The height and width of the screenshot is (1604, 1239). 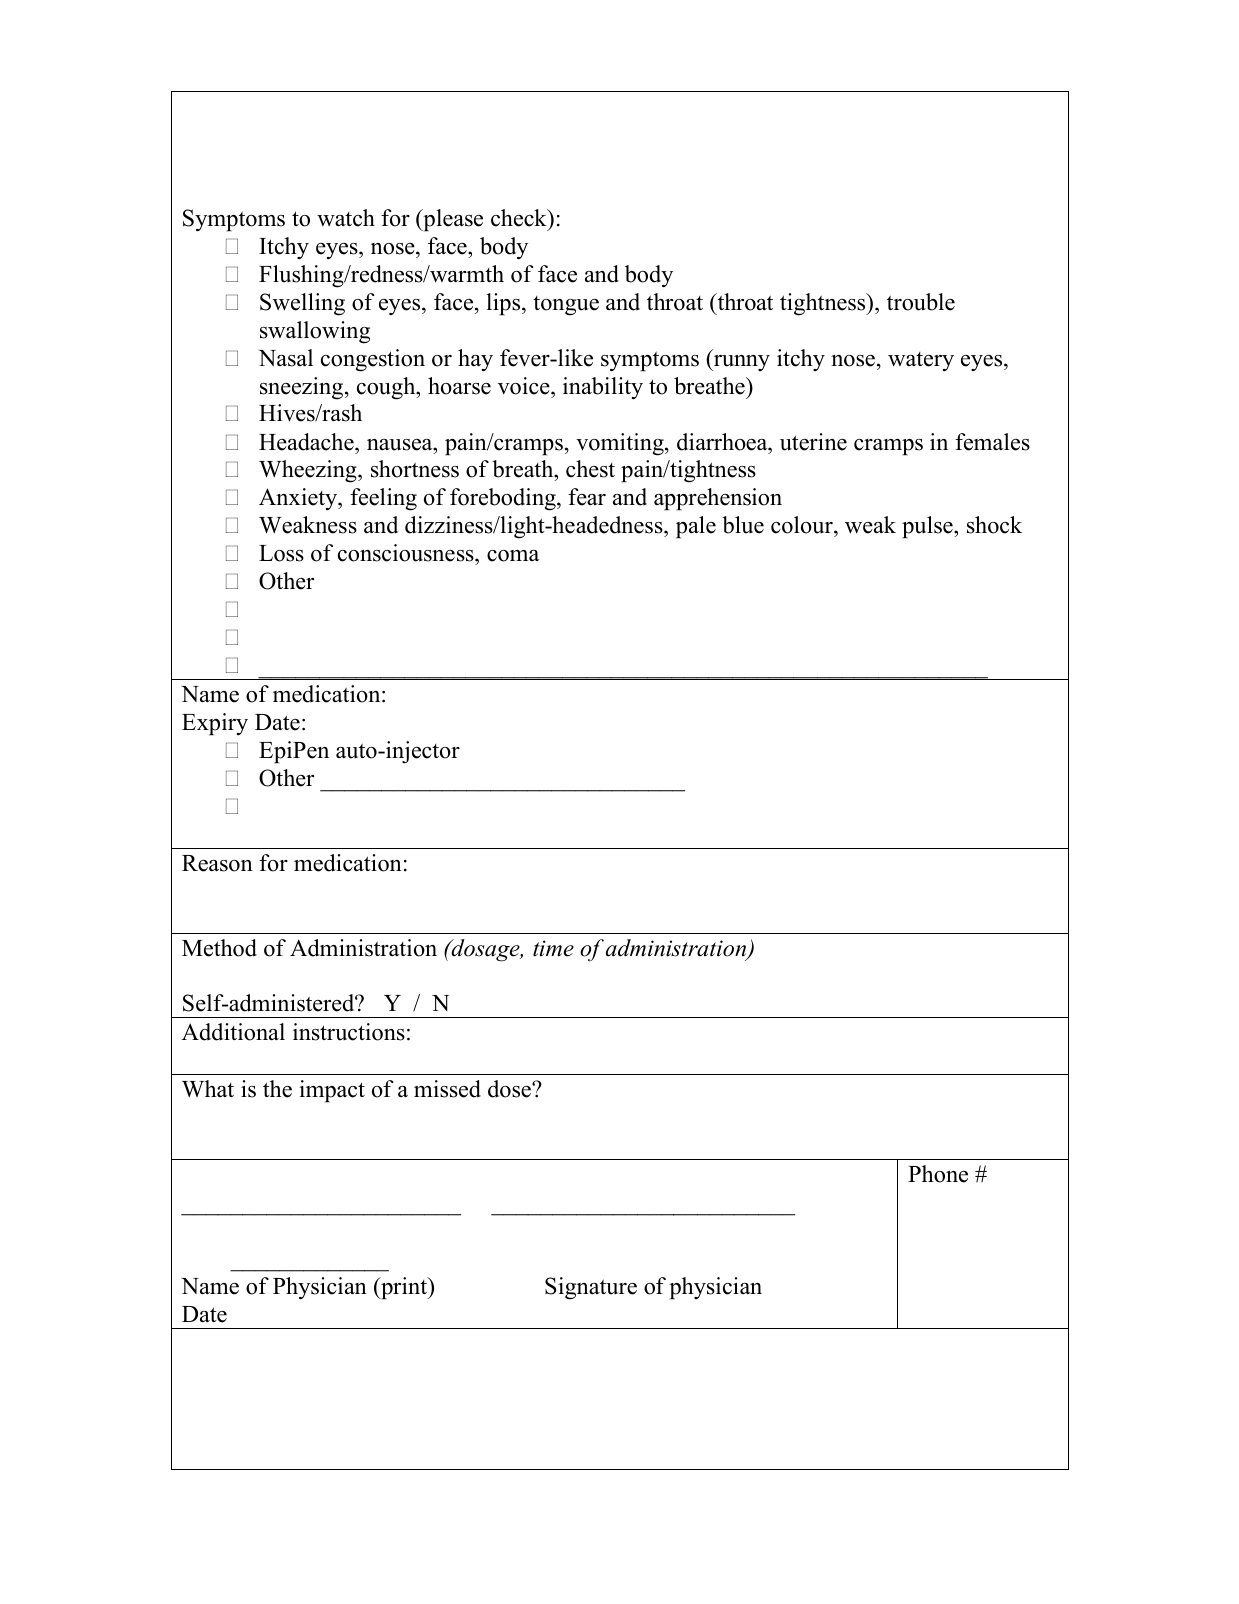 What do you see at coordinates (938, 1174) in the screenshot?
I see `Phone` at bounding box center [938, 1174].
